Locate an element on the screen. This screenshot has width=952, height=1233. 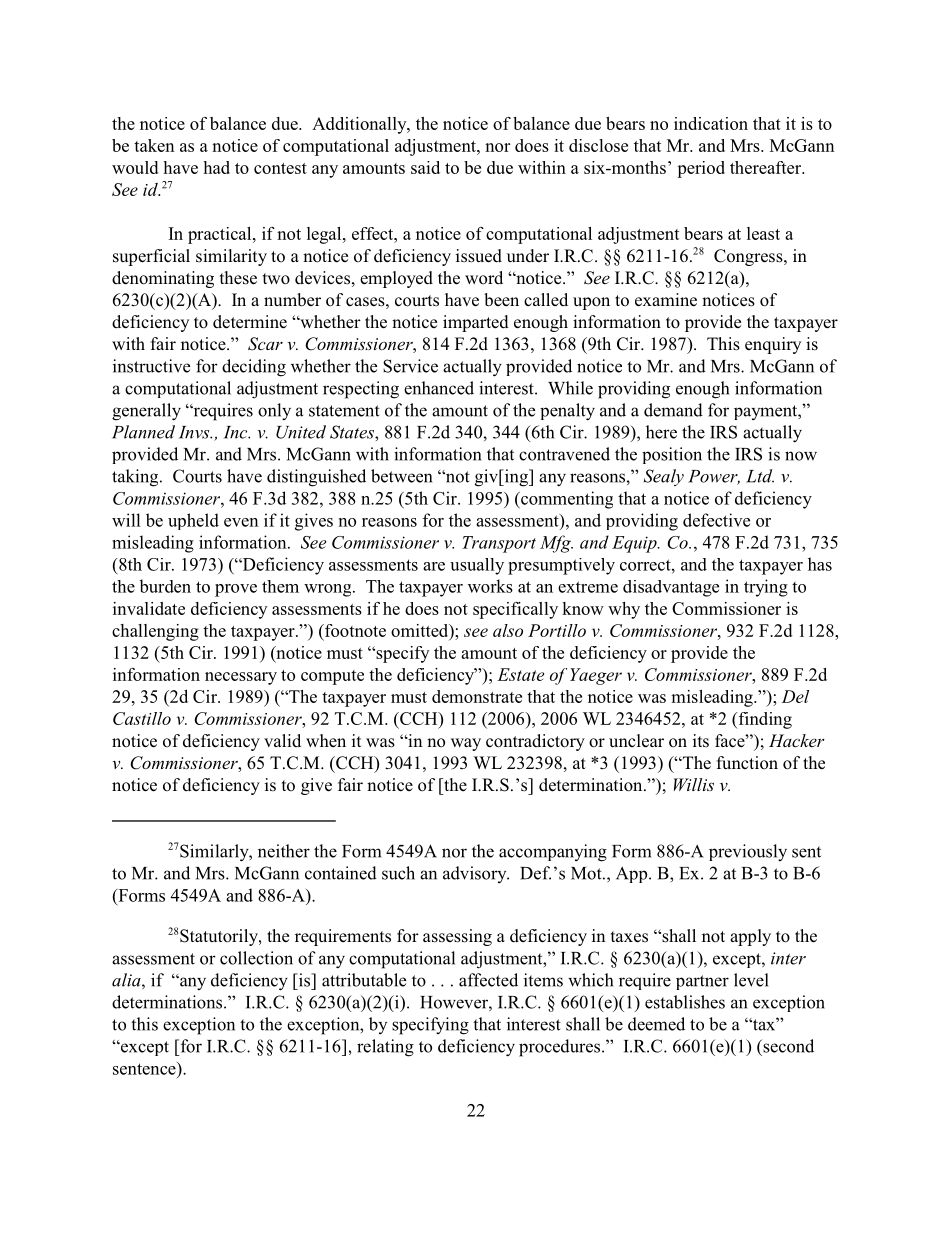
enquiry is located at coordinates (773, 345).
